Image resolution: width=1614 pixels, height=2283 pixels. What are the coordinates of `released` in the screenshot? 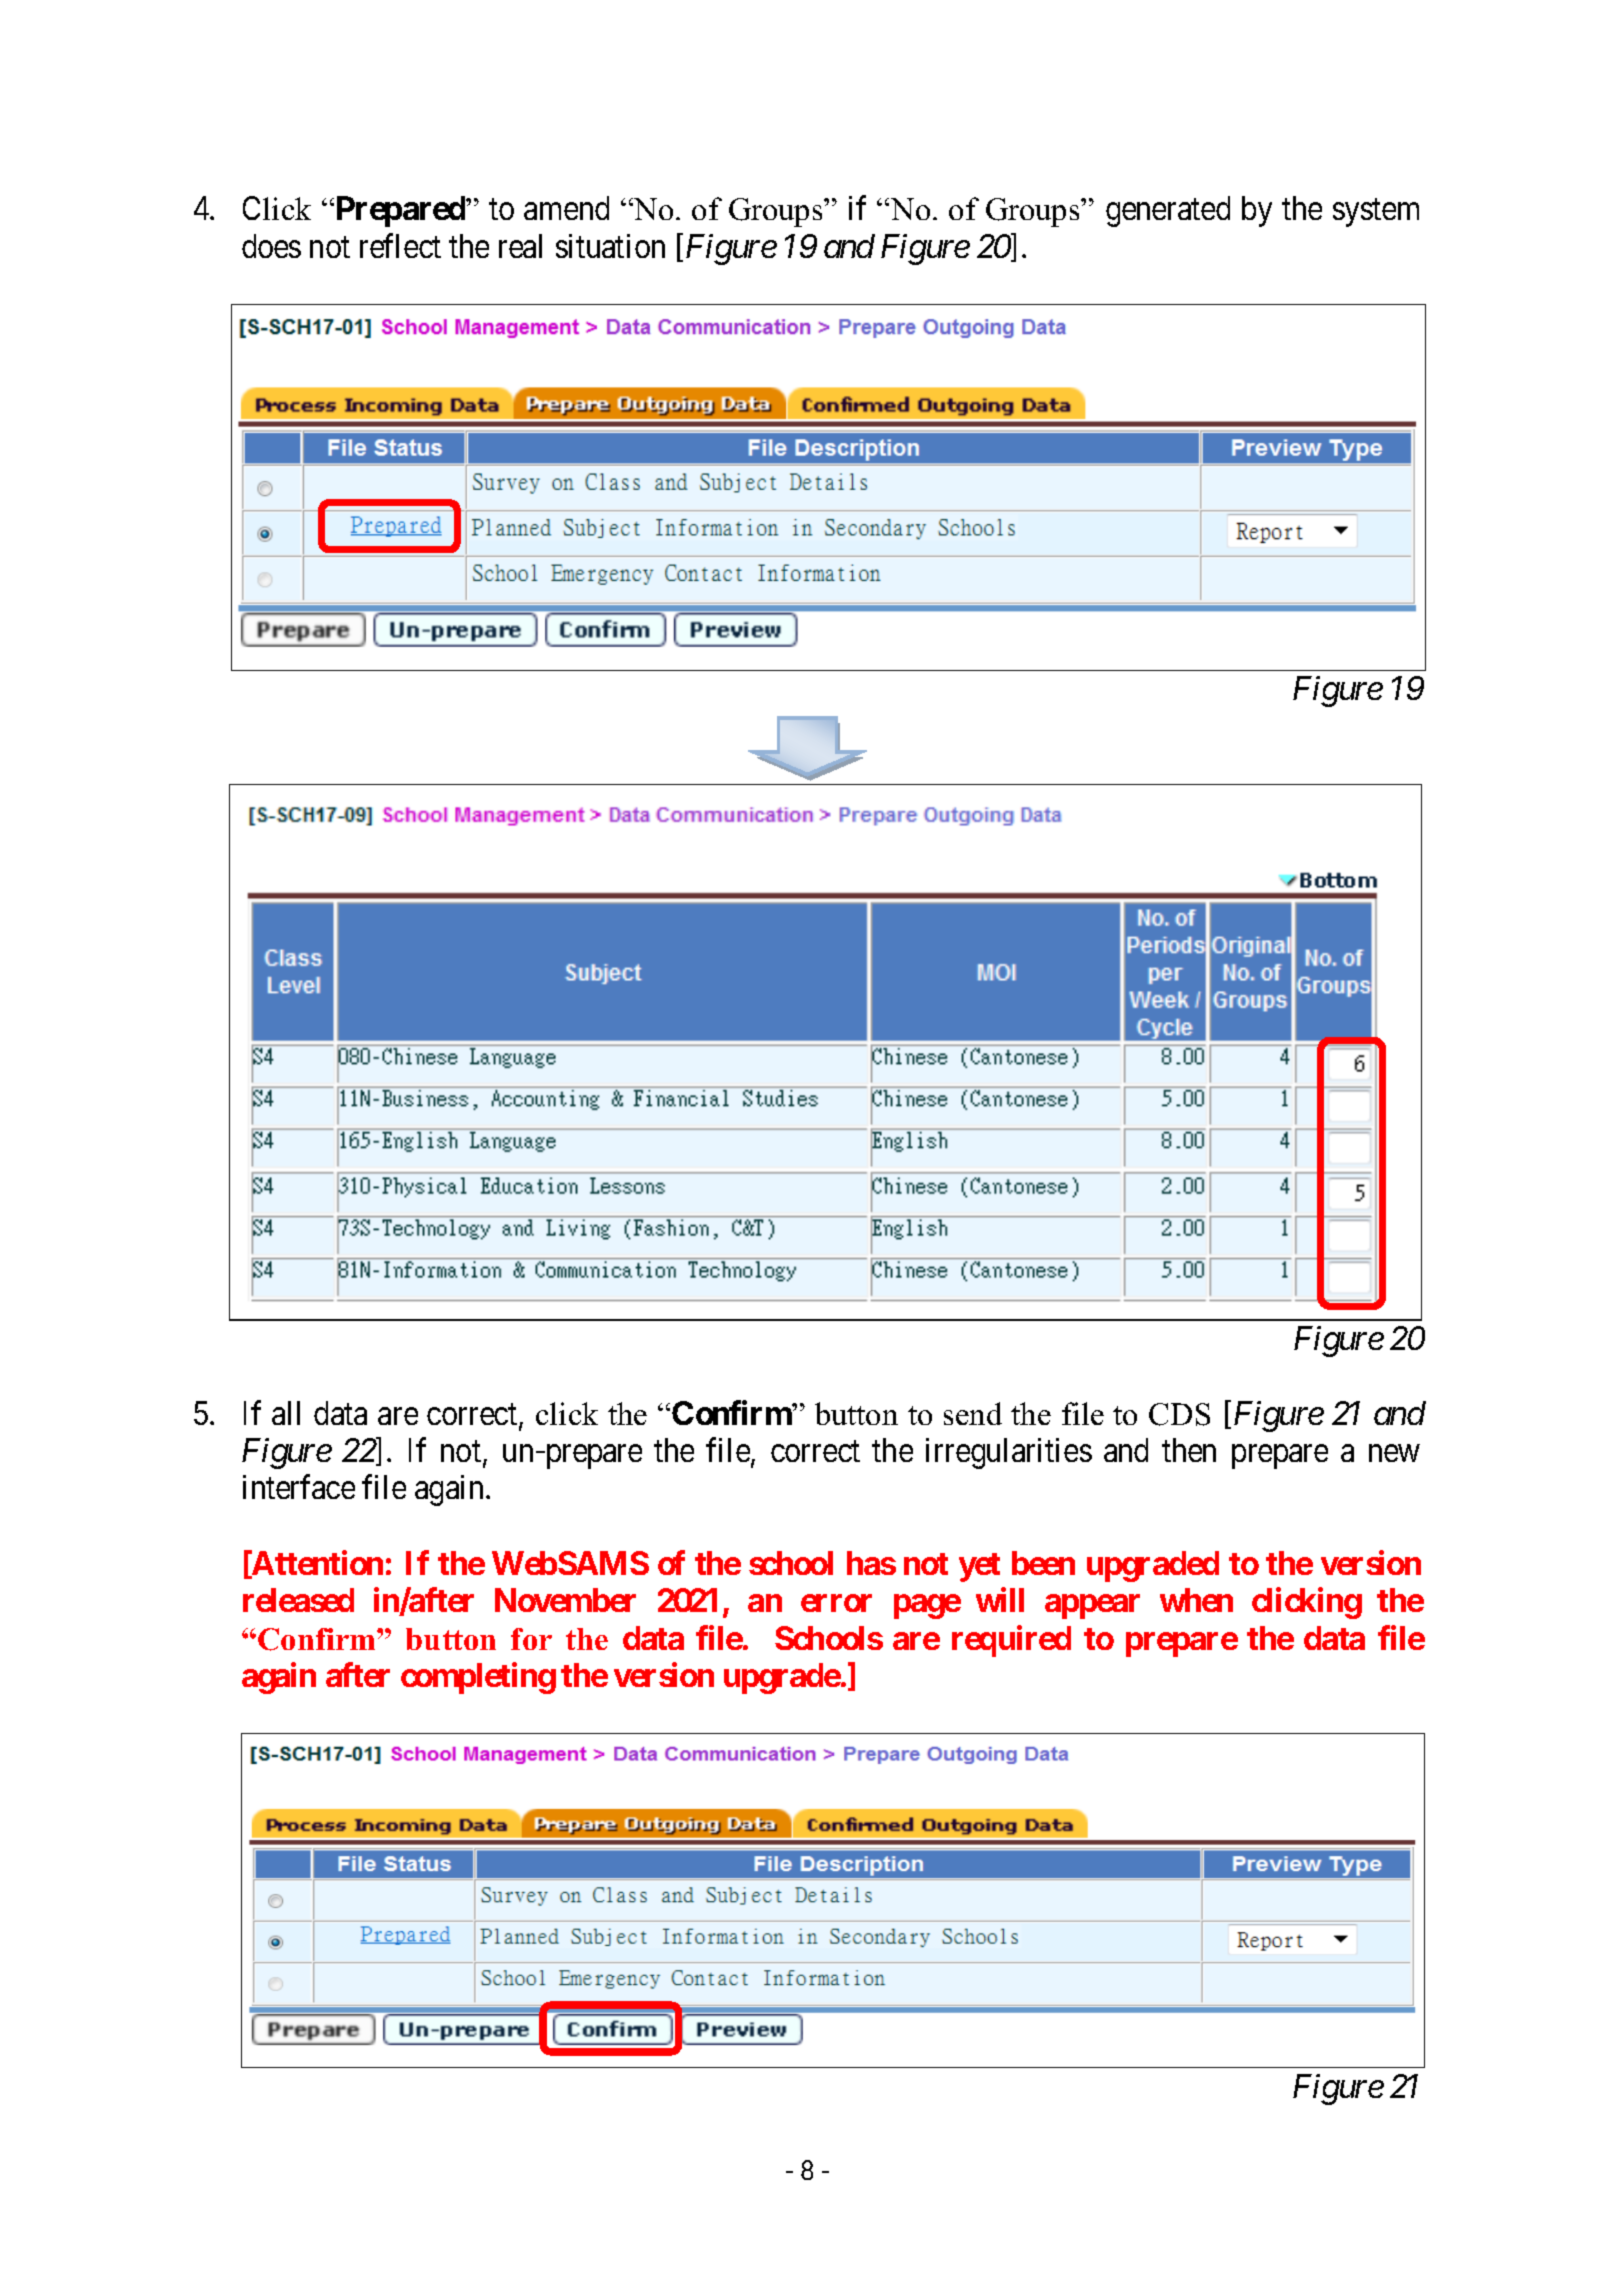 It's located at (298, 1600).
